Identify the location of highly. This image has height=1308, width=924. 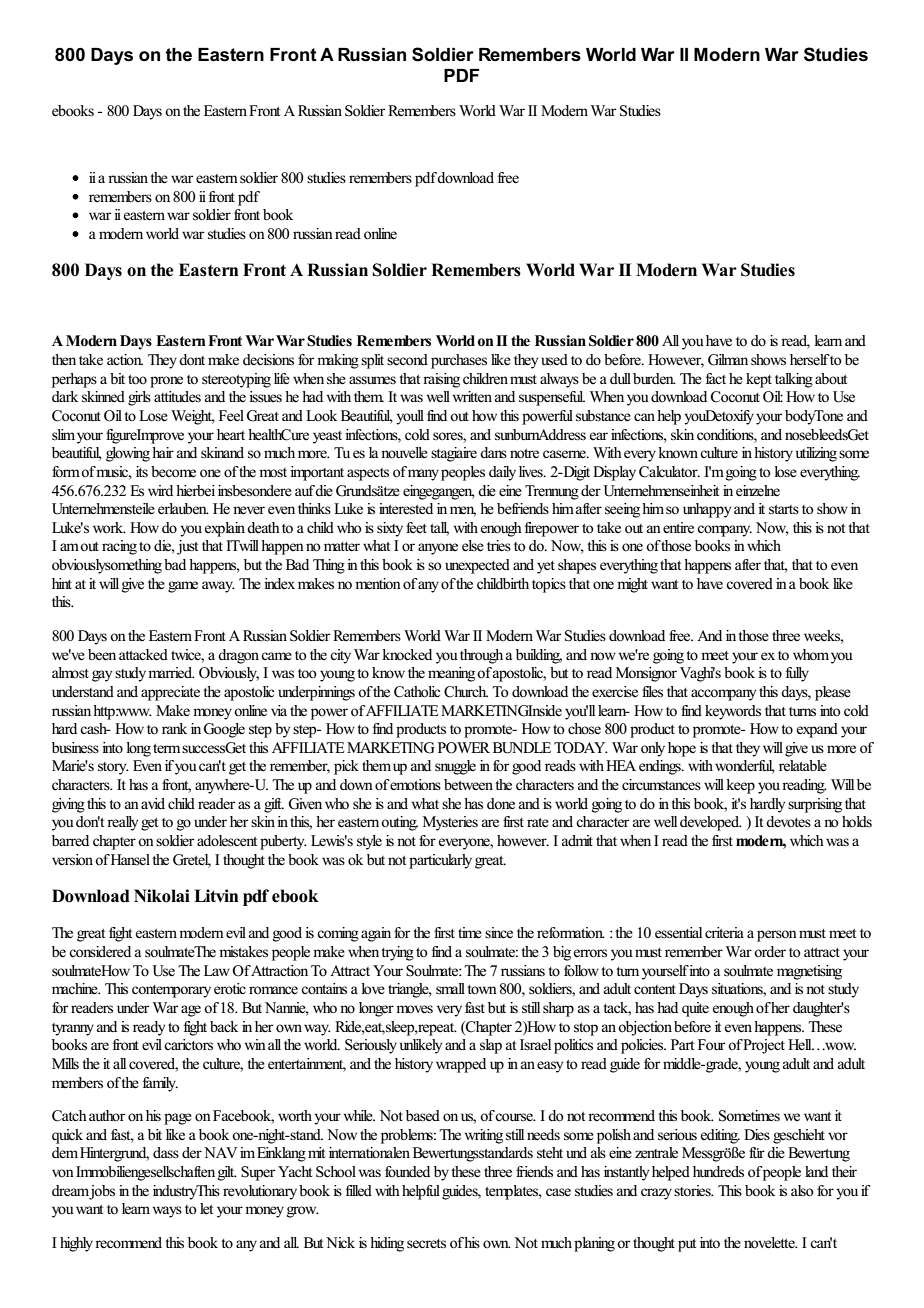
(76, 1244).
